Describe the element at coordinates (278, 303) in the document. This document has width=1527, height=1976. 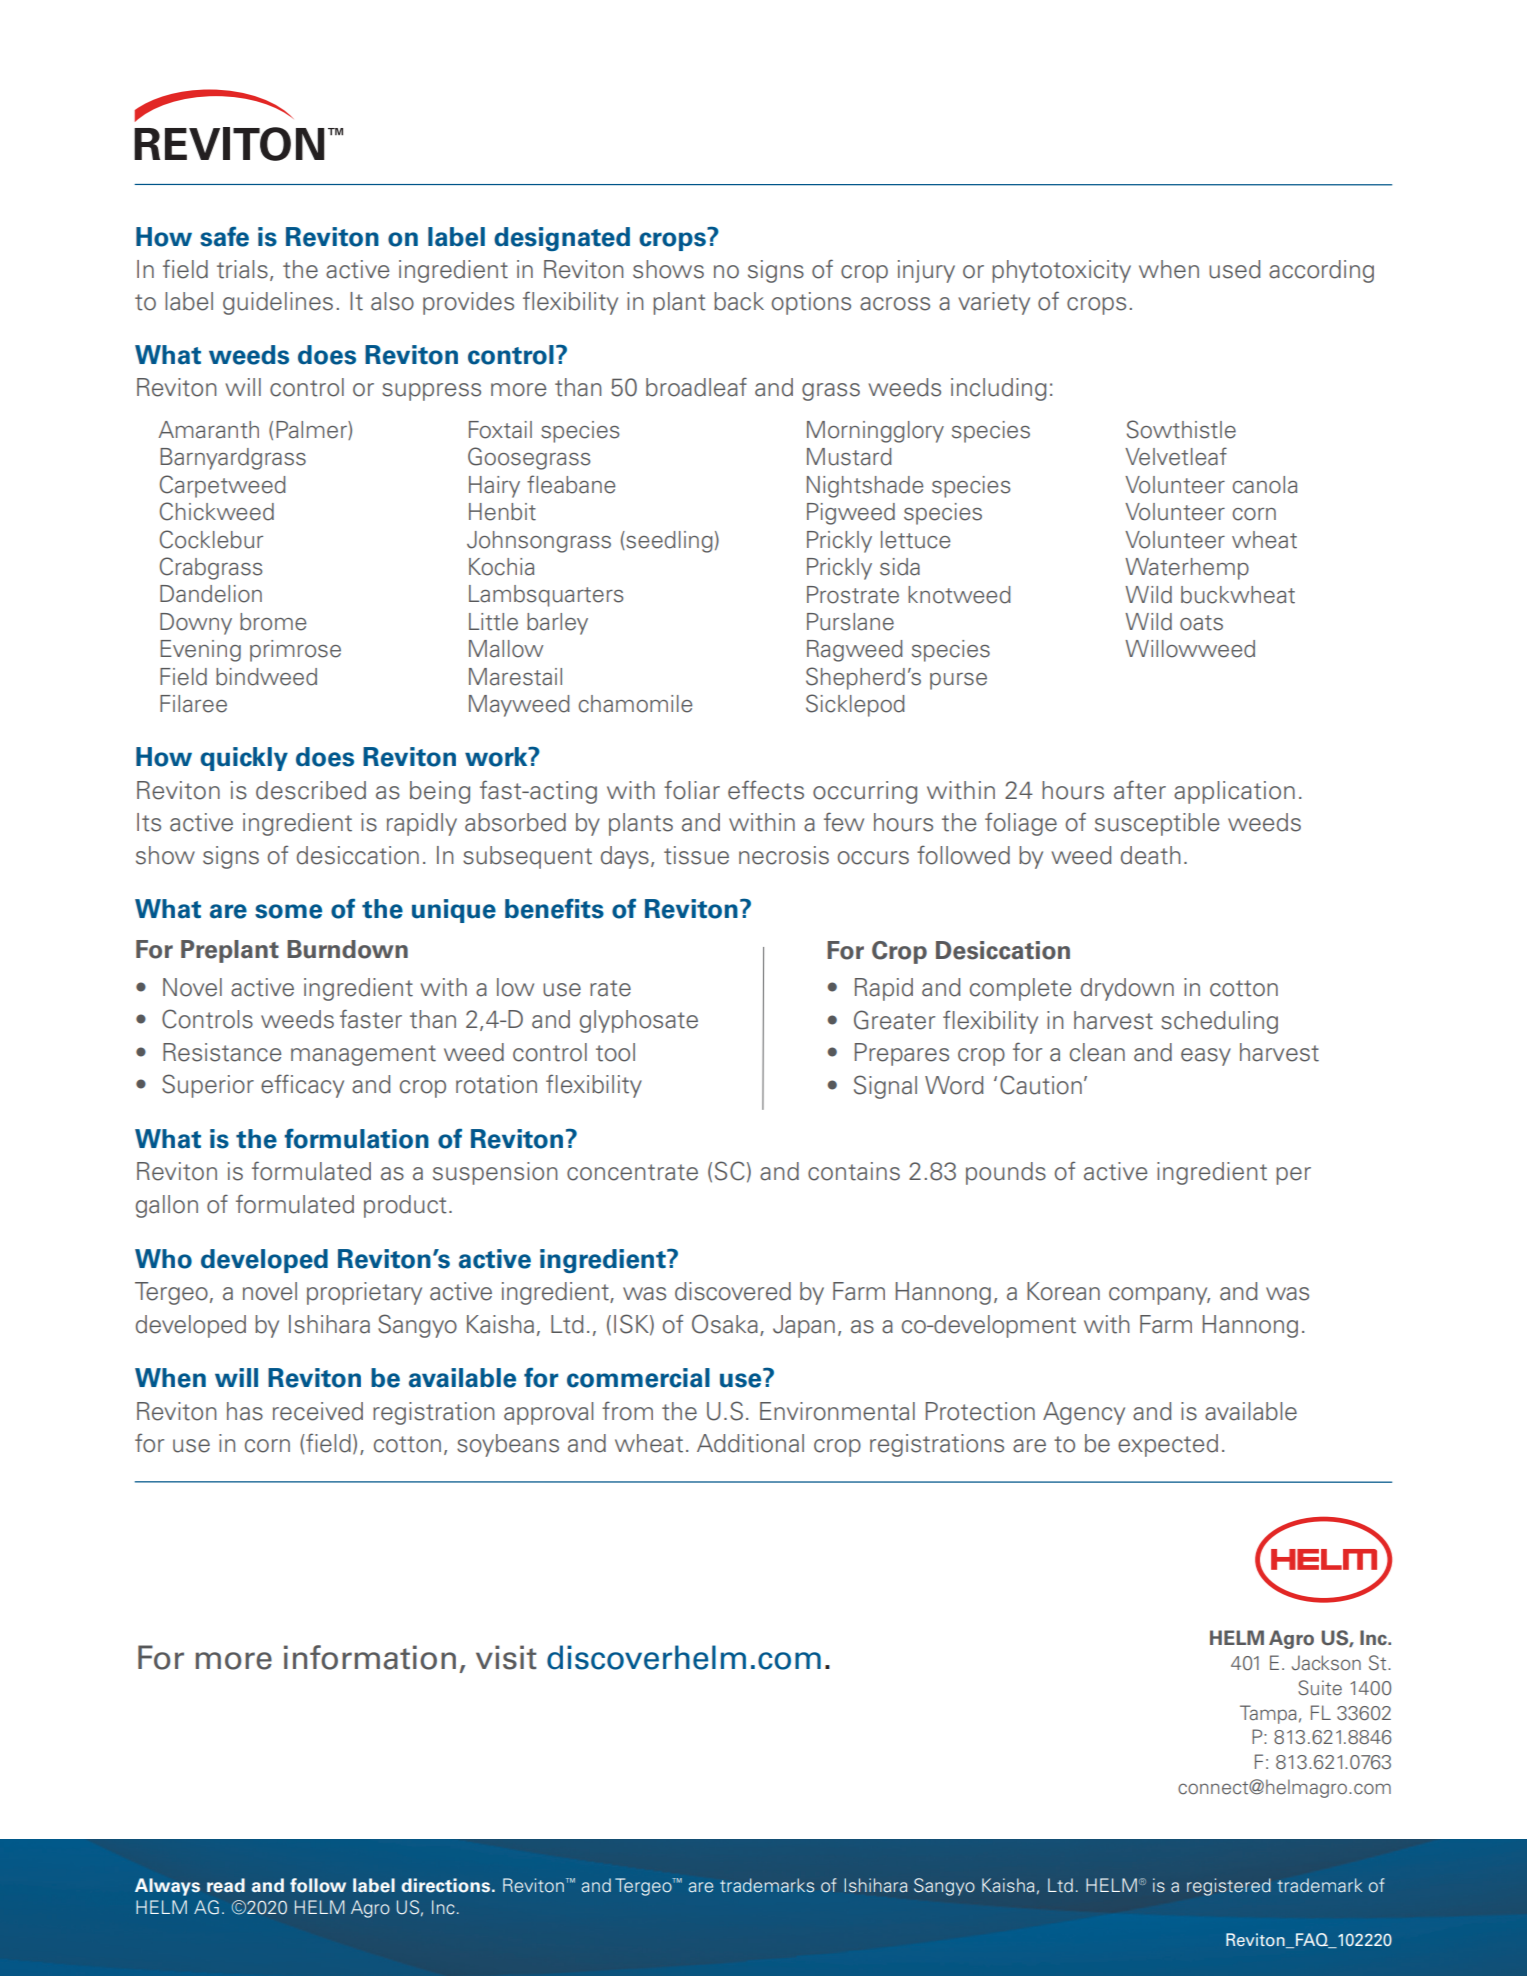
I see `guidelines` at that location.
